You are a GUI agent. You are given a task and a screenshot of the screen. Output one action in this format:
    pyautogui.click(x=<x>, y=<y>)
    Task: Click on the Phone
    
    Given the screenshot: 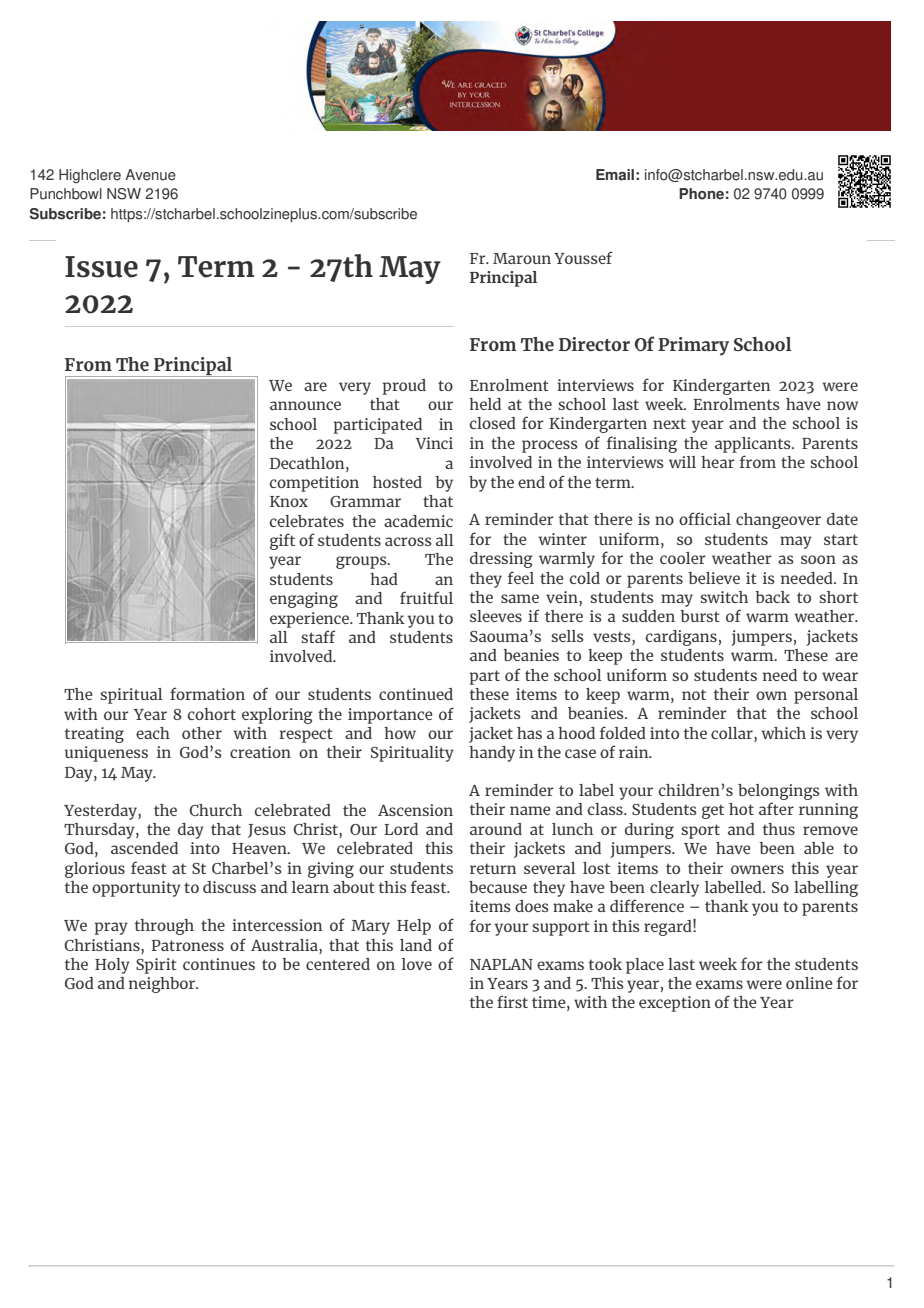 What is the action you would take?
    pyautogui.click(x=701, y=194)
